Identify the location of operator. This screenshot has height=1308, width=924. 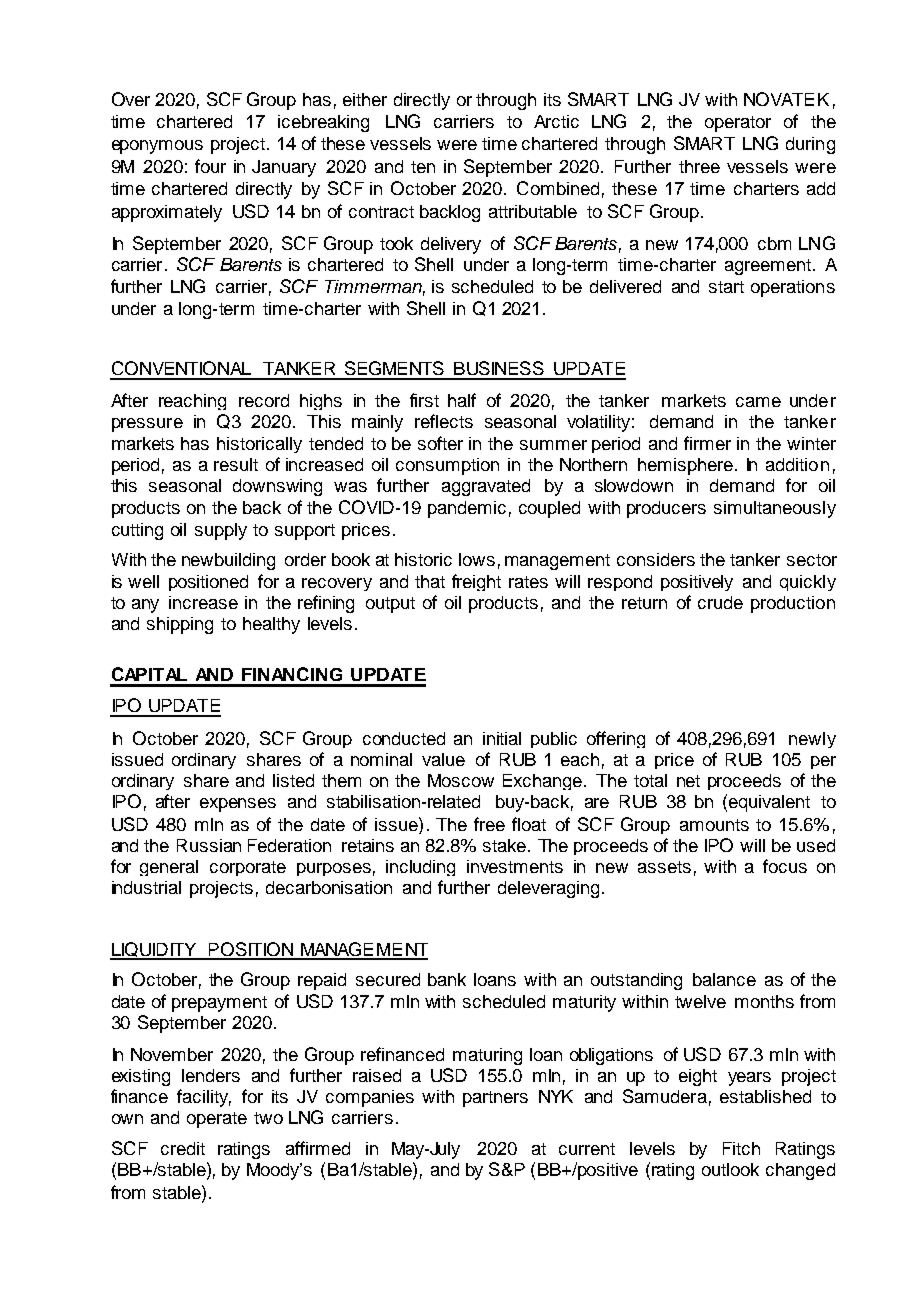
(738, 124).
